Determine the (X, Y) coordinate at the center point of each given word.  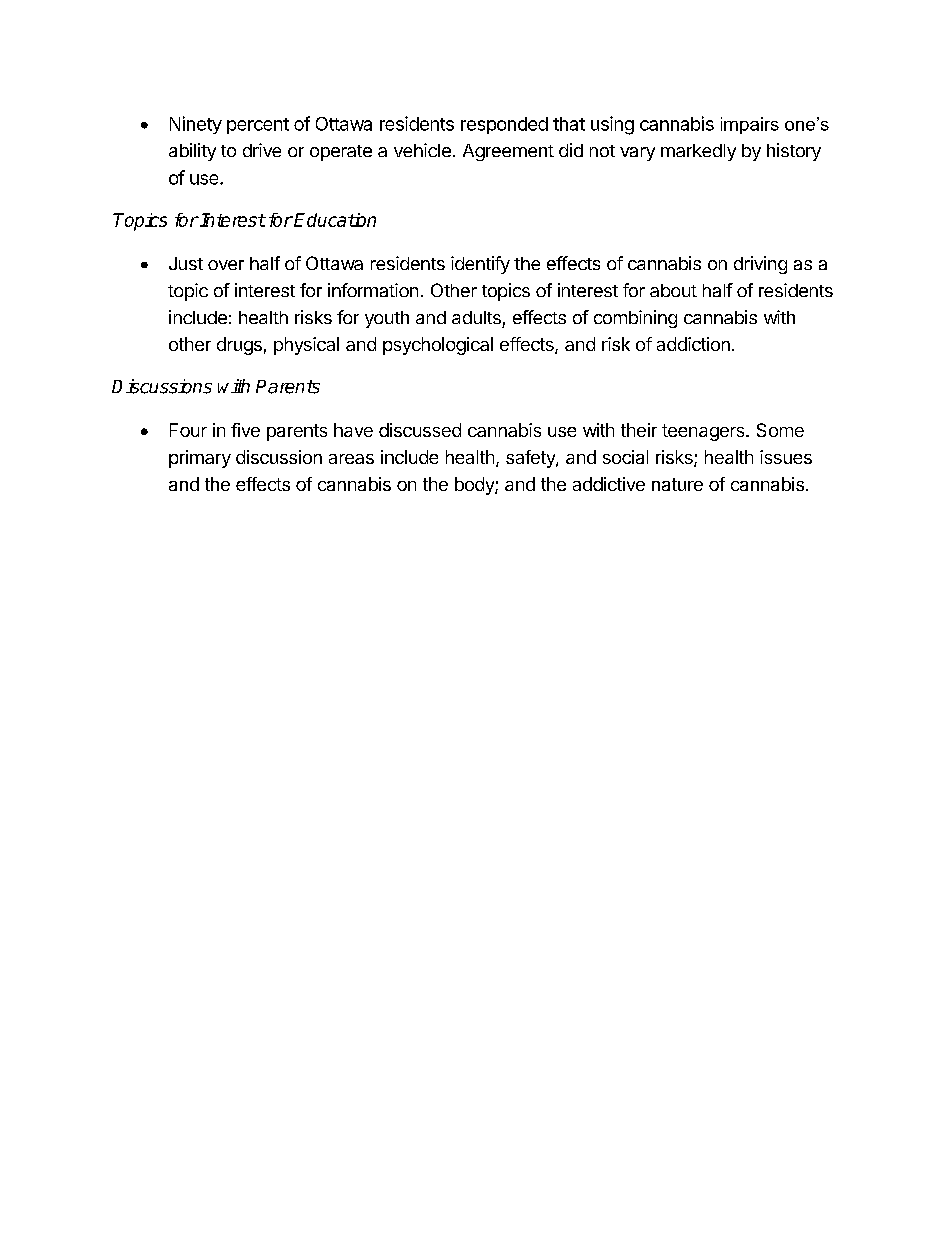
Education (335, 220)
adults (476, 317)
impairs (750, 125)
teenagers (704, 432)
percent (258, 126)
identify (480, 265)
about (673, 290)
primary (200, 459)
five (245, 430)
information (373, 290)
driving (760, 265)
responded (504, 125)
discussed (420, 430)
